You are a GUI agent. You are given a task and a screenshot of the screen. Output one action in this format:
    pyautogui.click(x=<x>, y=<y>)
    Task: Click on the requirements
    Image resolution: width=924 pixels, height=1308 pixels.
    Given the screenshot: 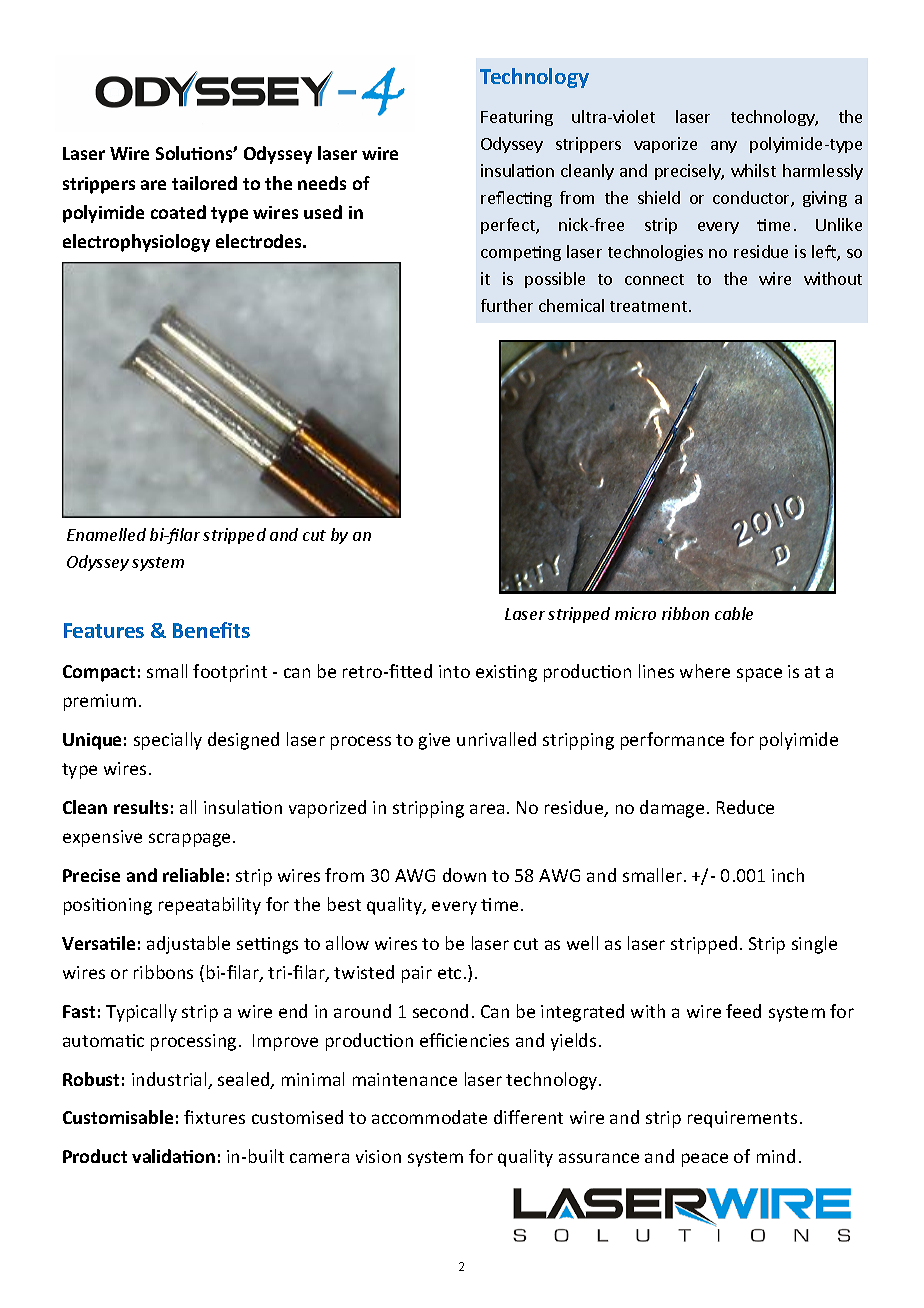 What is the action you would take?
    pyautogui.click(x=742, y=1119)
